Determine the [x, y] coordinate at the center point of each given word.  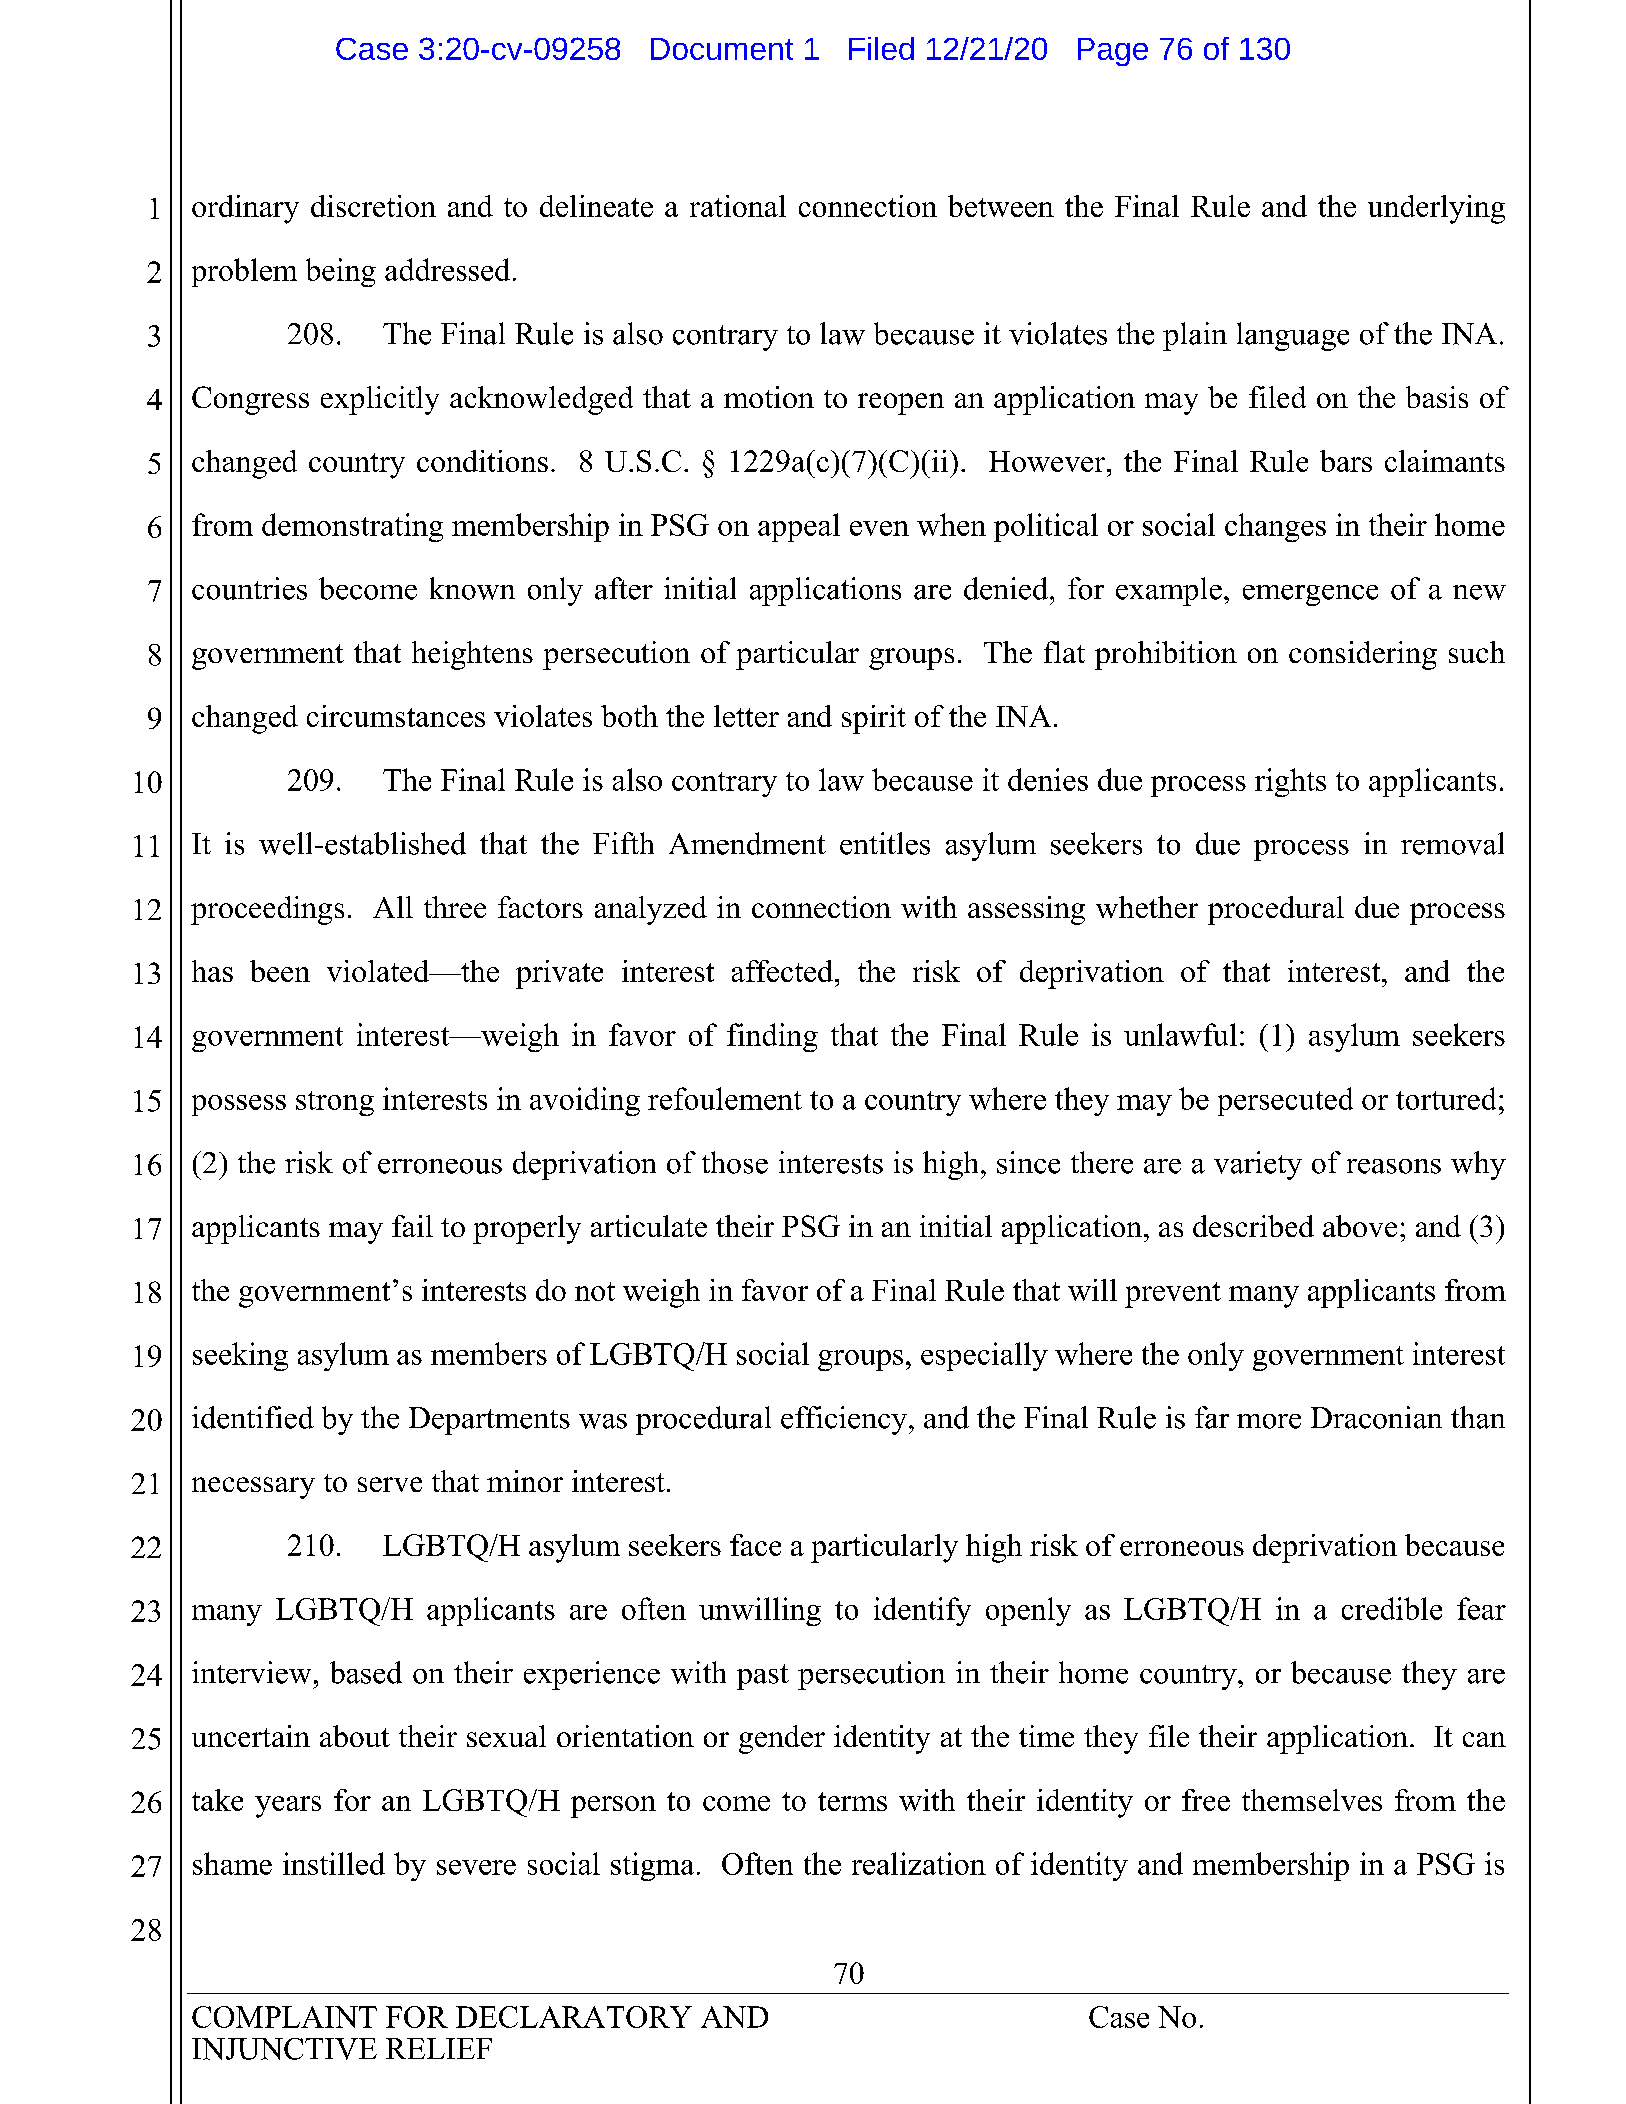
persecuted [1285, 1101]
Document [722, 49]
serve [390, 1484]
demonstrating [352, 527]
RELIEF [439, 2048]
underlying [1436, 209]
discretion [373, 206]
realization [919, 1863]
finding [772, 1037]
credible [1392, 1608]
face [755, 1545]
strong [335, 1103]
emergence [1310, 595]
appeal [799, 527]
